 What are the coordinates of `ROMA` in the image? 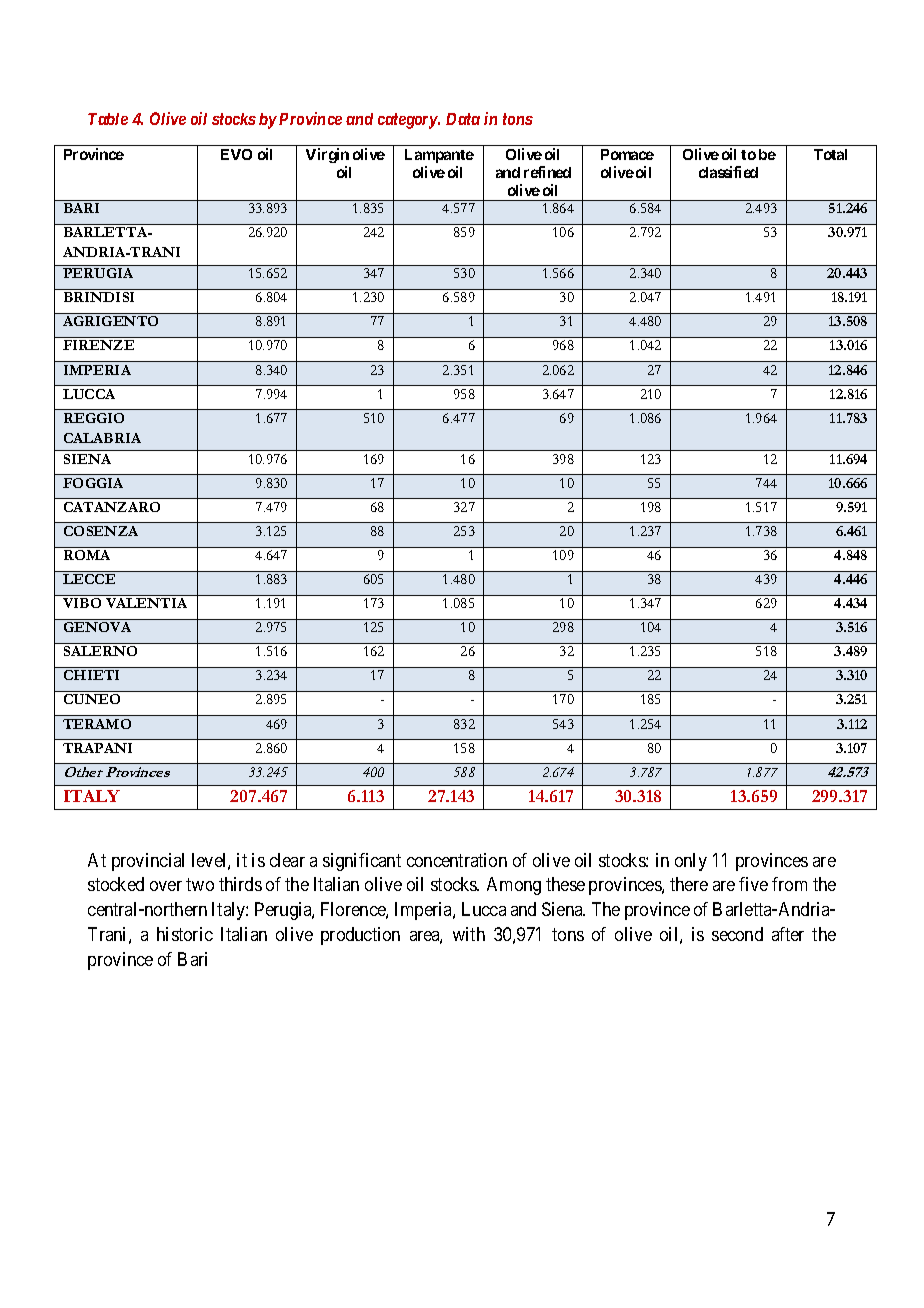 It's located at (87, 555).
